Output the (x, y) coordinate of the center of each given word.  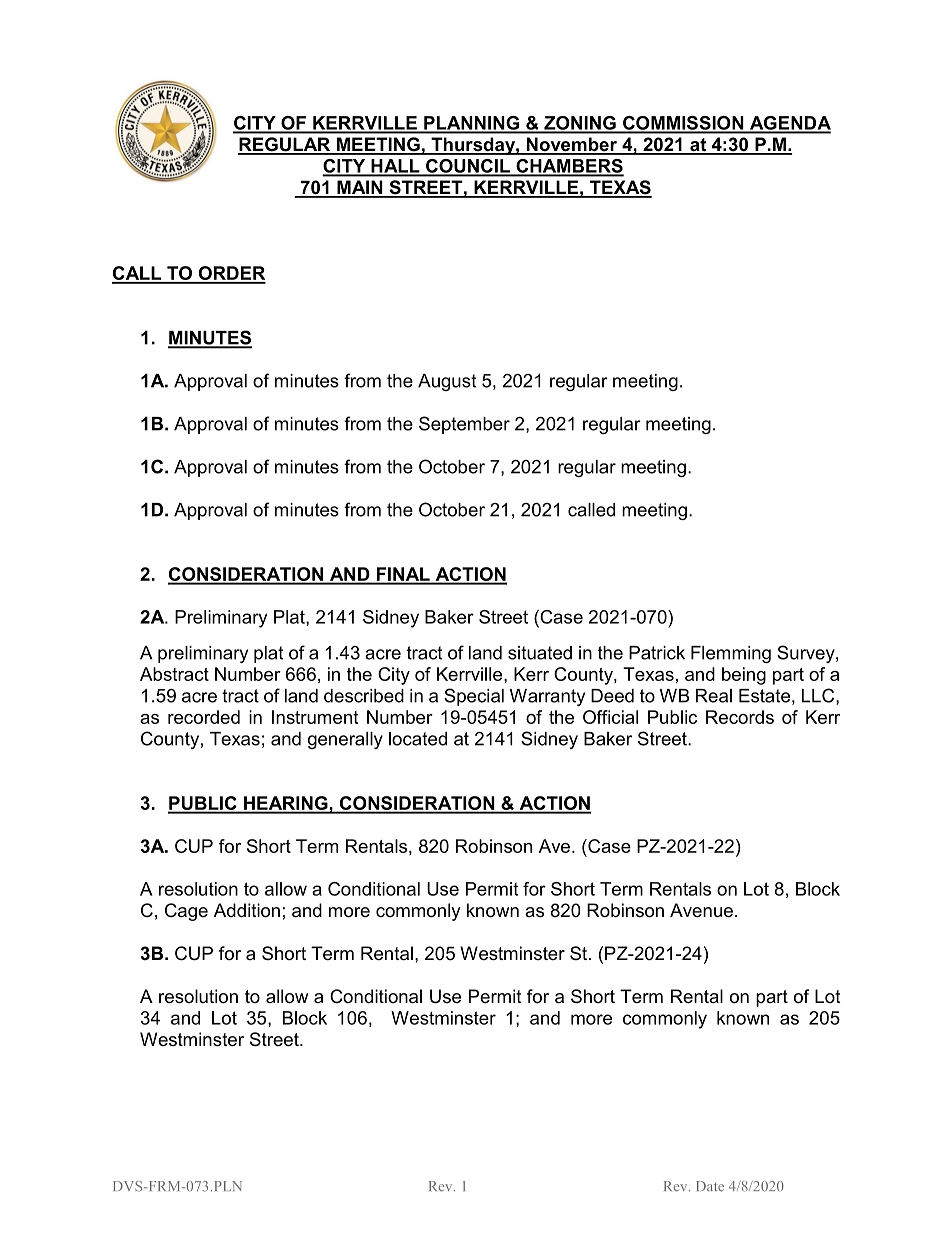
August (447, 382)
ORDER (231, 274)
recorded (204, 717)
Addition (247, 910)
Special (474, 697)
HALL (395, 167)
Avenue (701, 910)
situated (540, 653)
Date (710, 1186)
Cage (186, 912)
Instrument (315, 717)
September (464, 425)
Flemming (731, 654)
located (418, 739)
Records (740, 717)
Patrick (657, 653)
